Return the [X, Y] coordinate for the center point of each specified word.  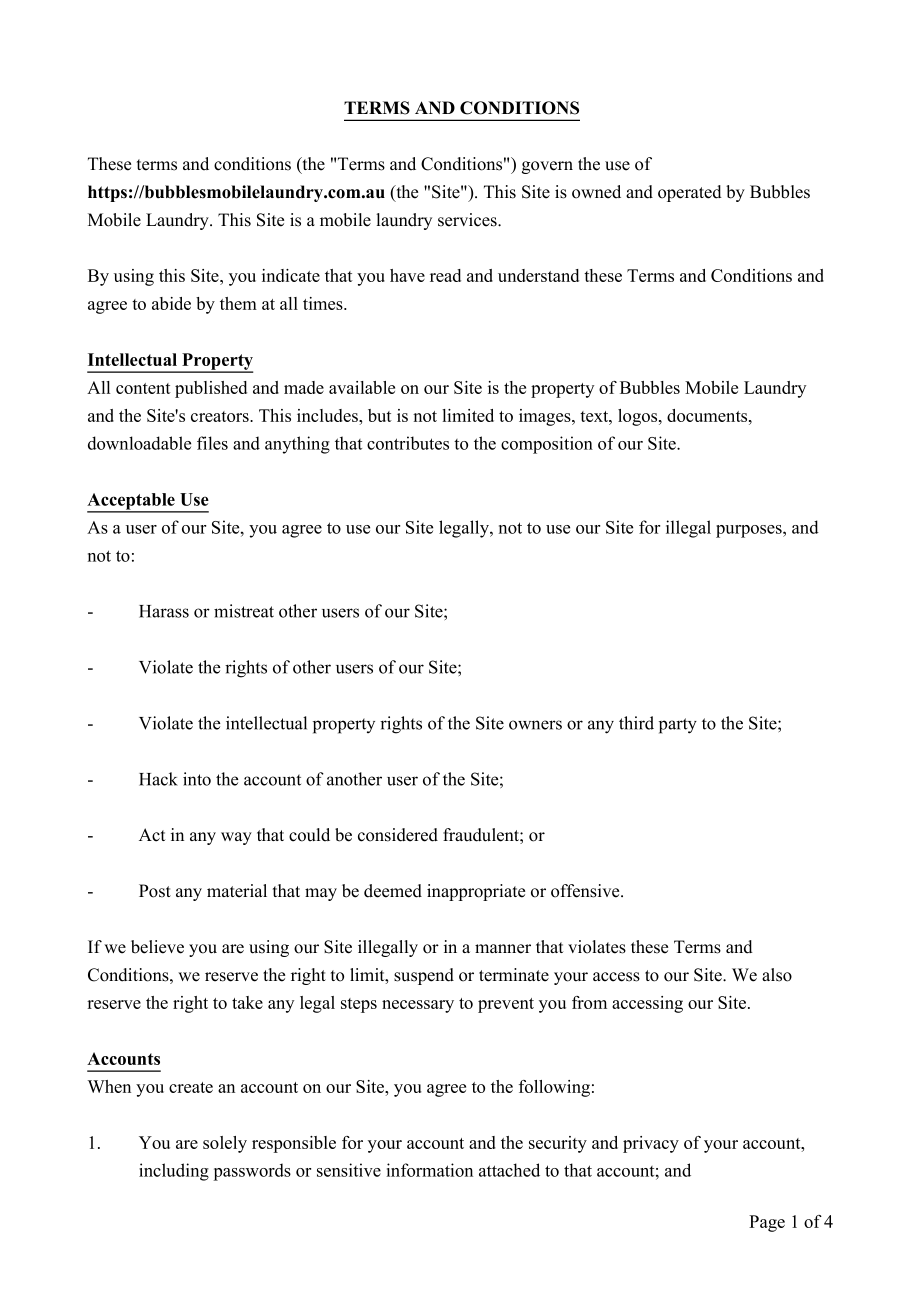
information [429, 1170]
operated [690, 193]
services [468, 220]
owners [535, 725]
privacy [651, 1144]
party [678, 726]
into [197, 779]
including [174, 1172]
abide [171, 303]
